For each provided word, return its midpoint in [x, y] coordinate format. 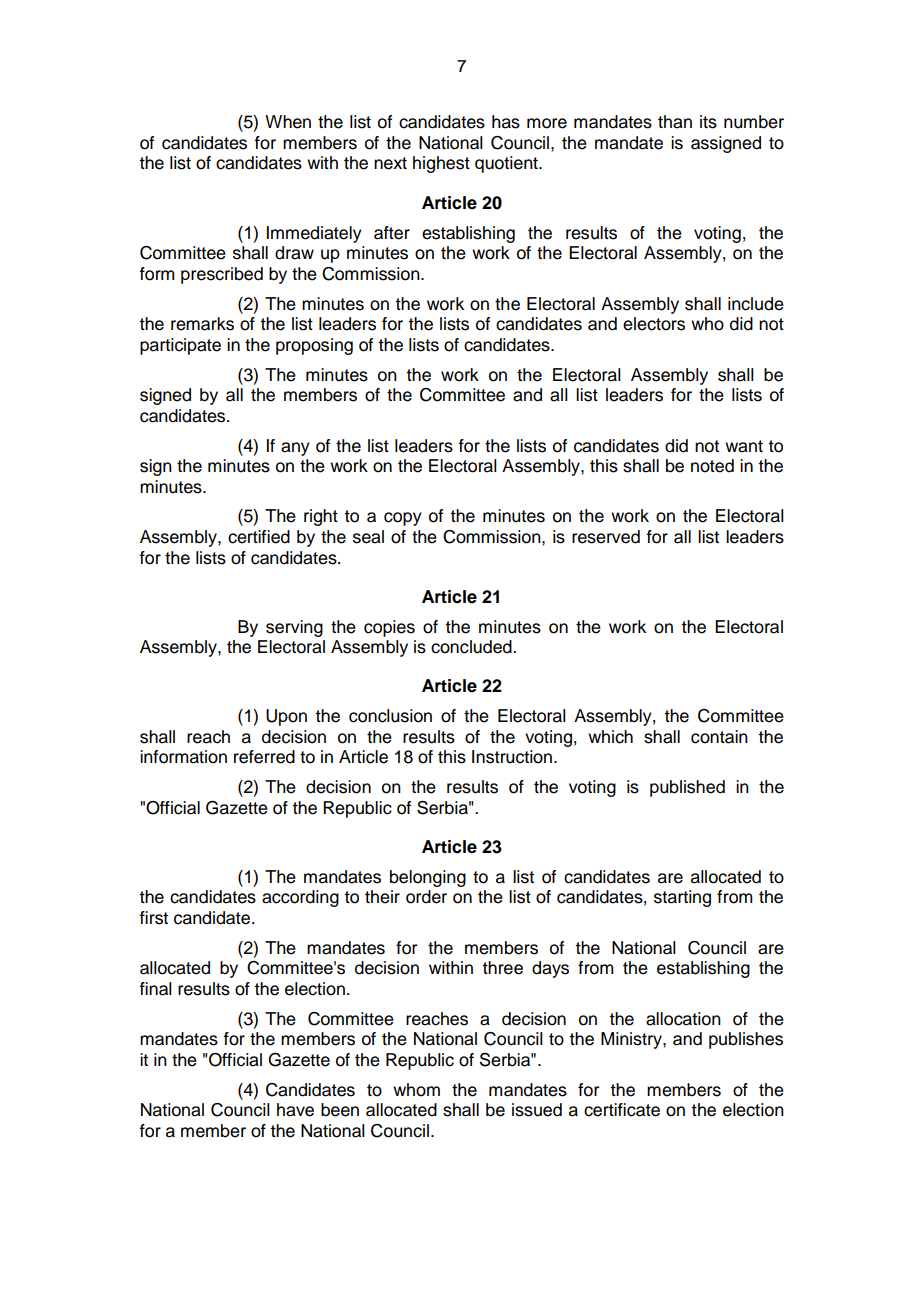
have [295, 1110]
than [675, 122]
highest [441, 164]
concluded [472, 647]
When [288, 122]
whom [416, 1090]
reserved [606, 537]
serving [294, 628]
